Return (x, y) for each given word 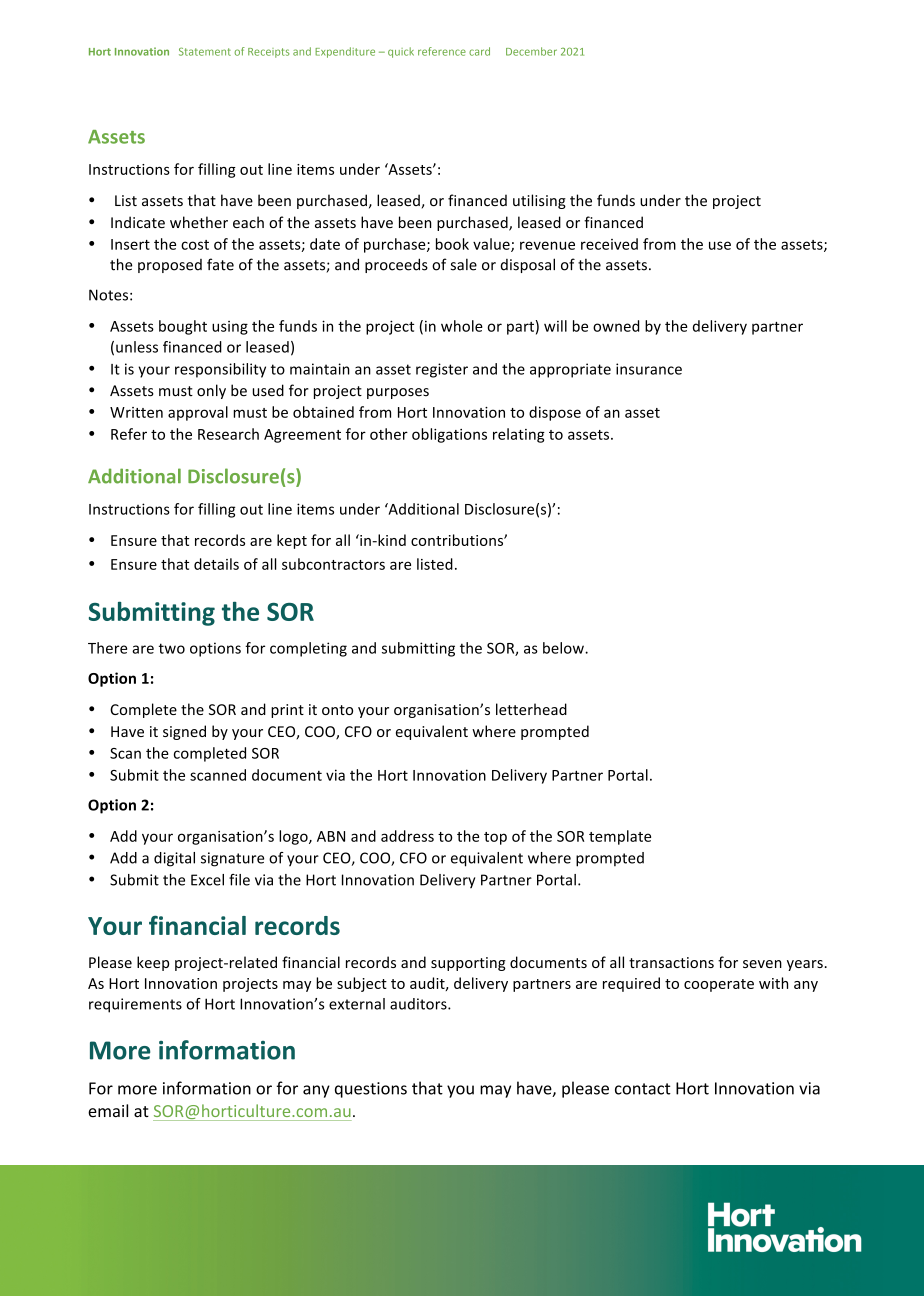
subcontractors (333, 564)
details (216, 564)
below (564, 648)
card (479, 51)
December (531, 51)
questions (371, 1090)
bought (183, 327)
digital (174, 859)
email (108, 1110)
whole (462, 326)
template (620, 837)
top (495, 838)
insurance (649, 369)
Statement (205, 51)
